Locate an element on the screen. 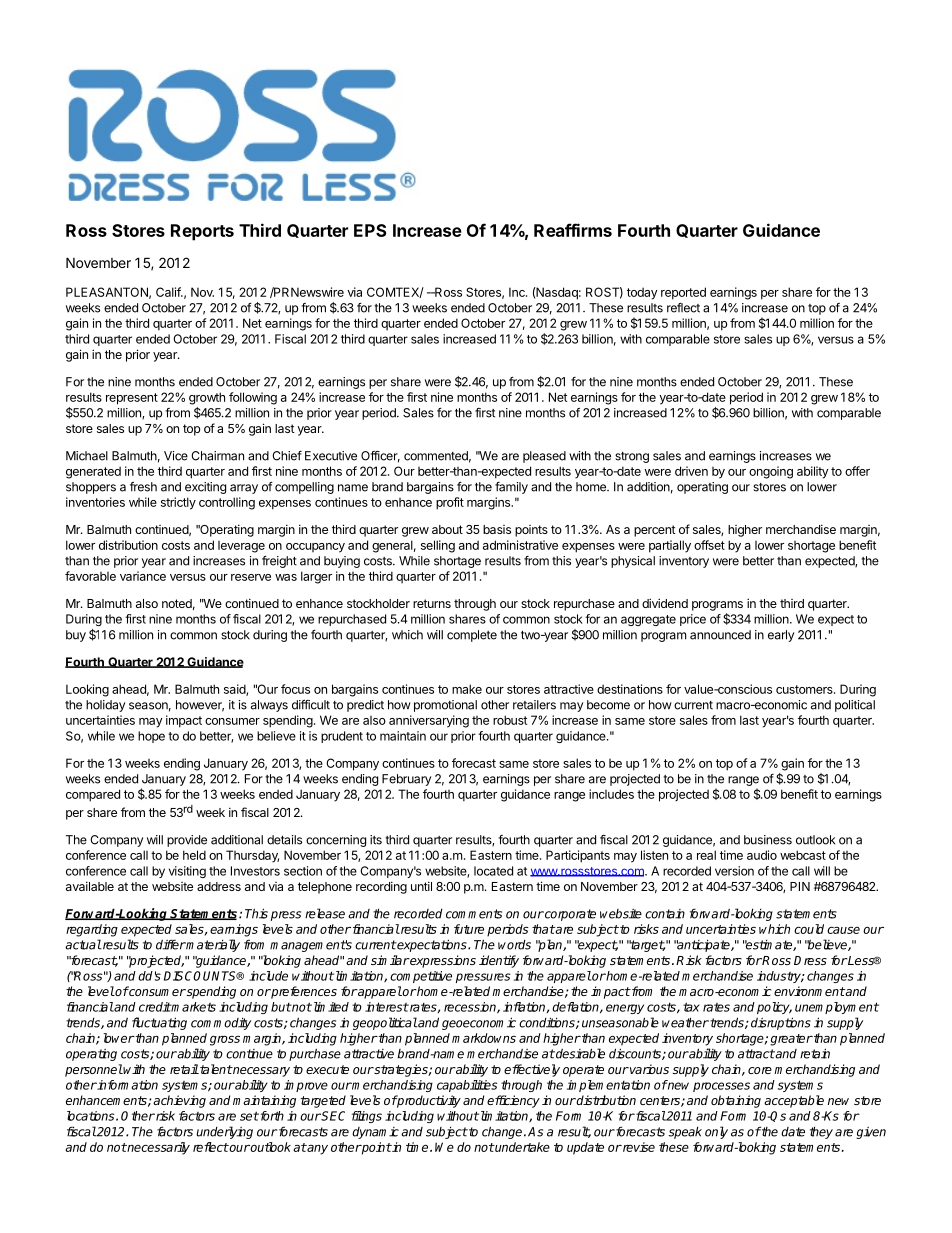  ongoing is located at coordinates (771, 472).
